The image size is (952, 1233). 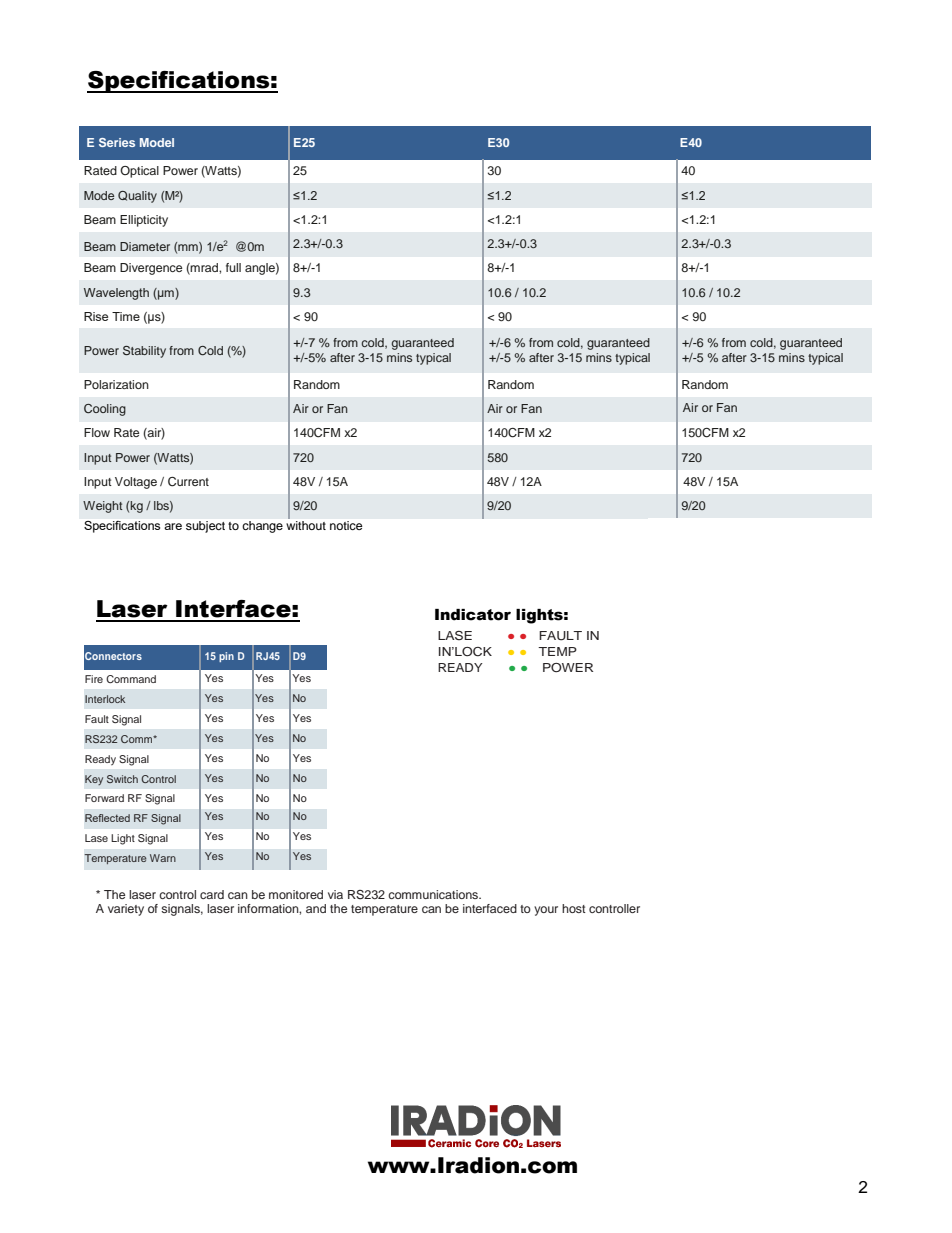 I want to click on pin, so click(x=226, y=657).
